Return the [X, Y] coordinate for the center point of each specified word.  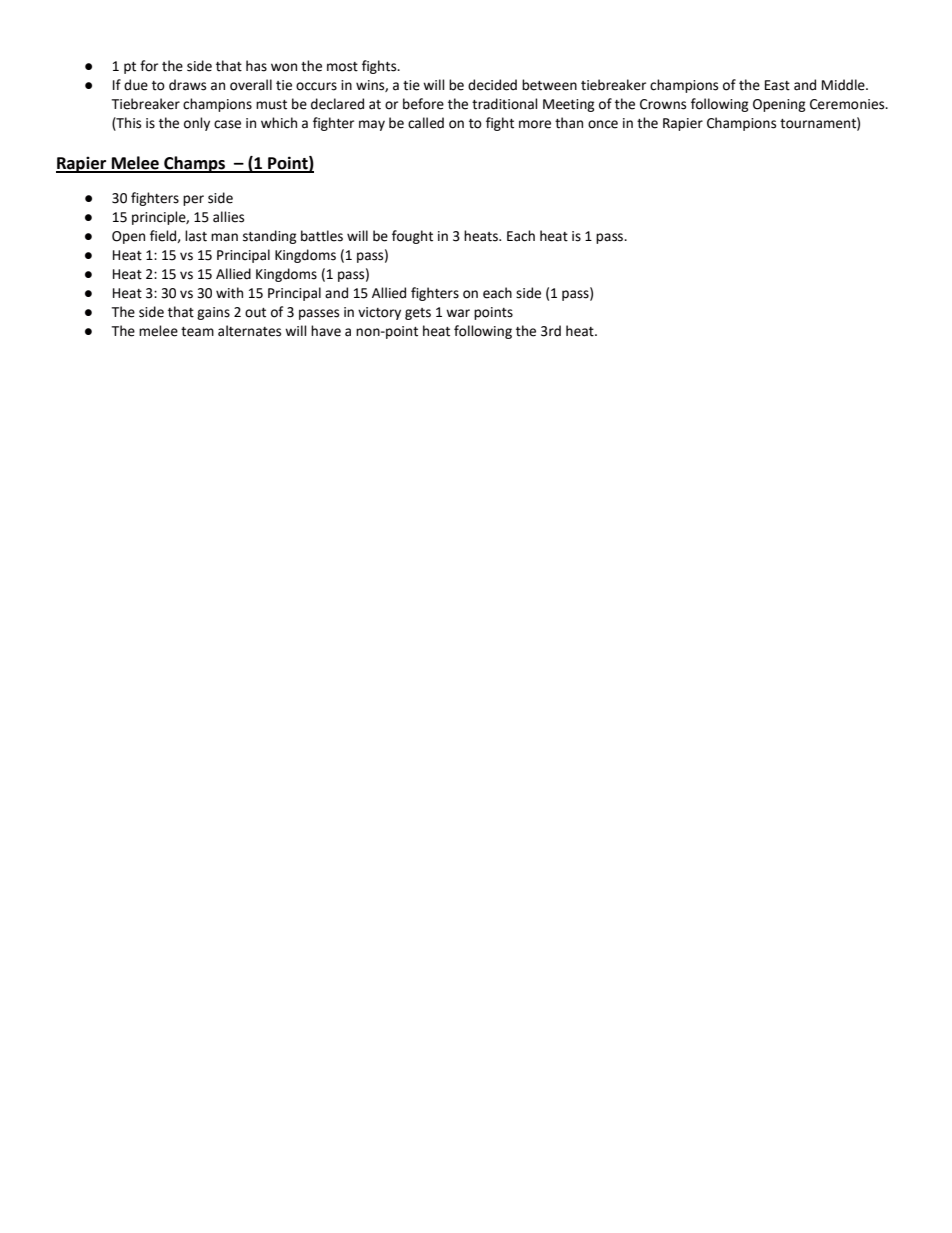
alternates [249, 331]
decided [492, 85]
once [603, 124]
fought [412, 237]
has [256, 66]
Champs [195, 164]
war [458, 313]
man [224, 237]
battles [322, 236]
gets [418, 314]
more [535, 124]
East [777, 85]
